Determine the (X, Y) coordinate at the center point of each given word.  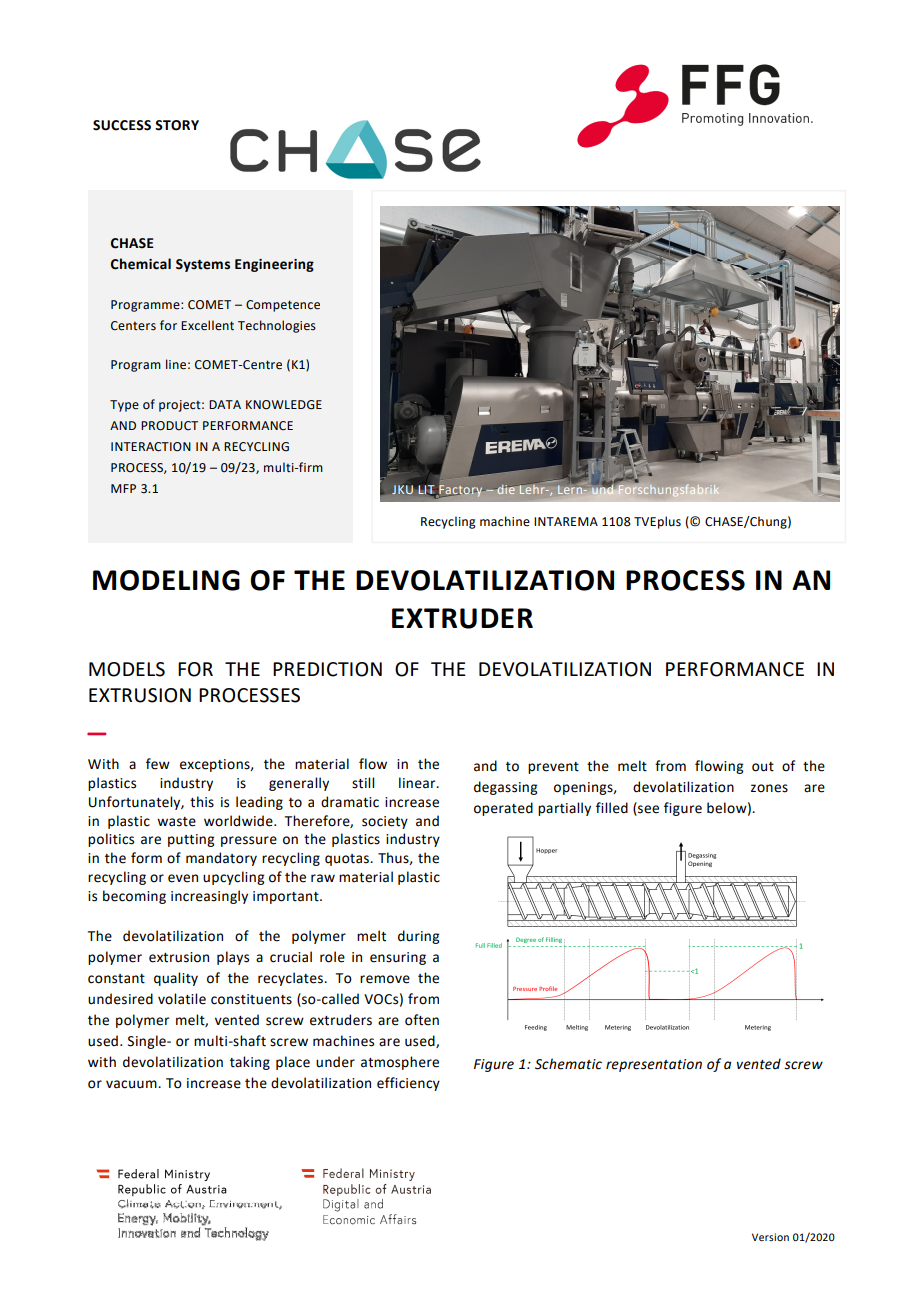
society (385, 822)
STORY (177, 125)
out (763, 767)
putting (191, 840)
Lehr (532, 488)
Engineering (274, 265)
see (647, 810)
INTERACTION (151, 447)
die (506, 489)
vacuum (132, 1084)
